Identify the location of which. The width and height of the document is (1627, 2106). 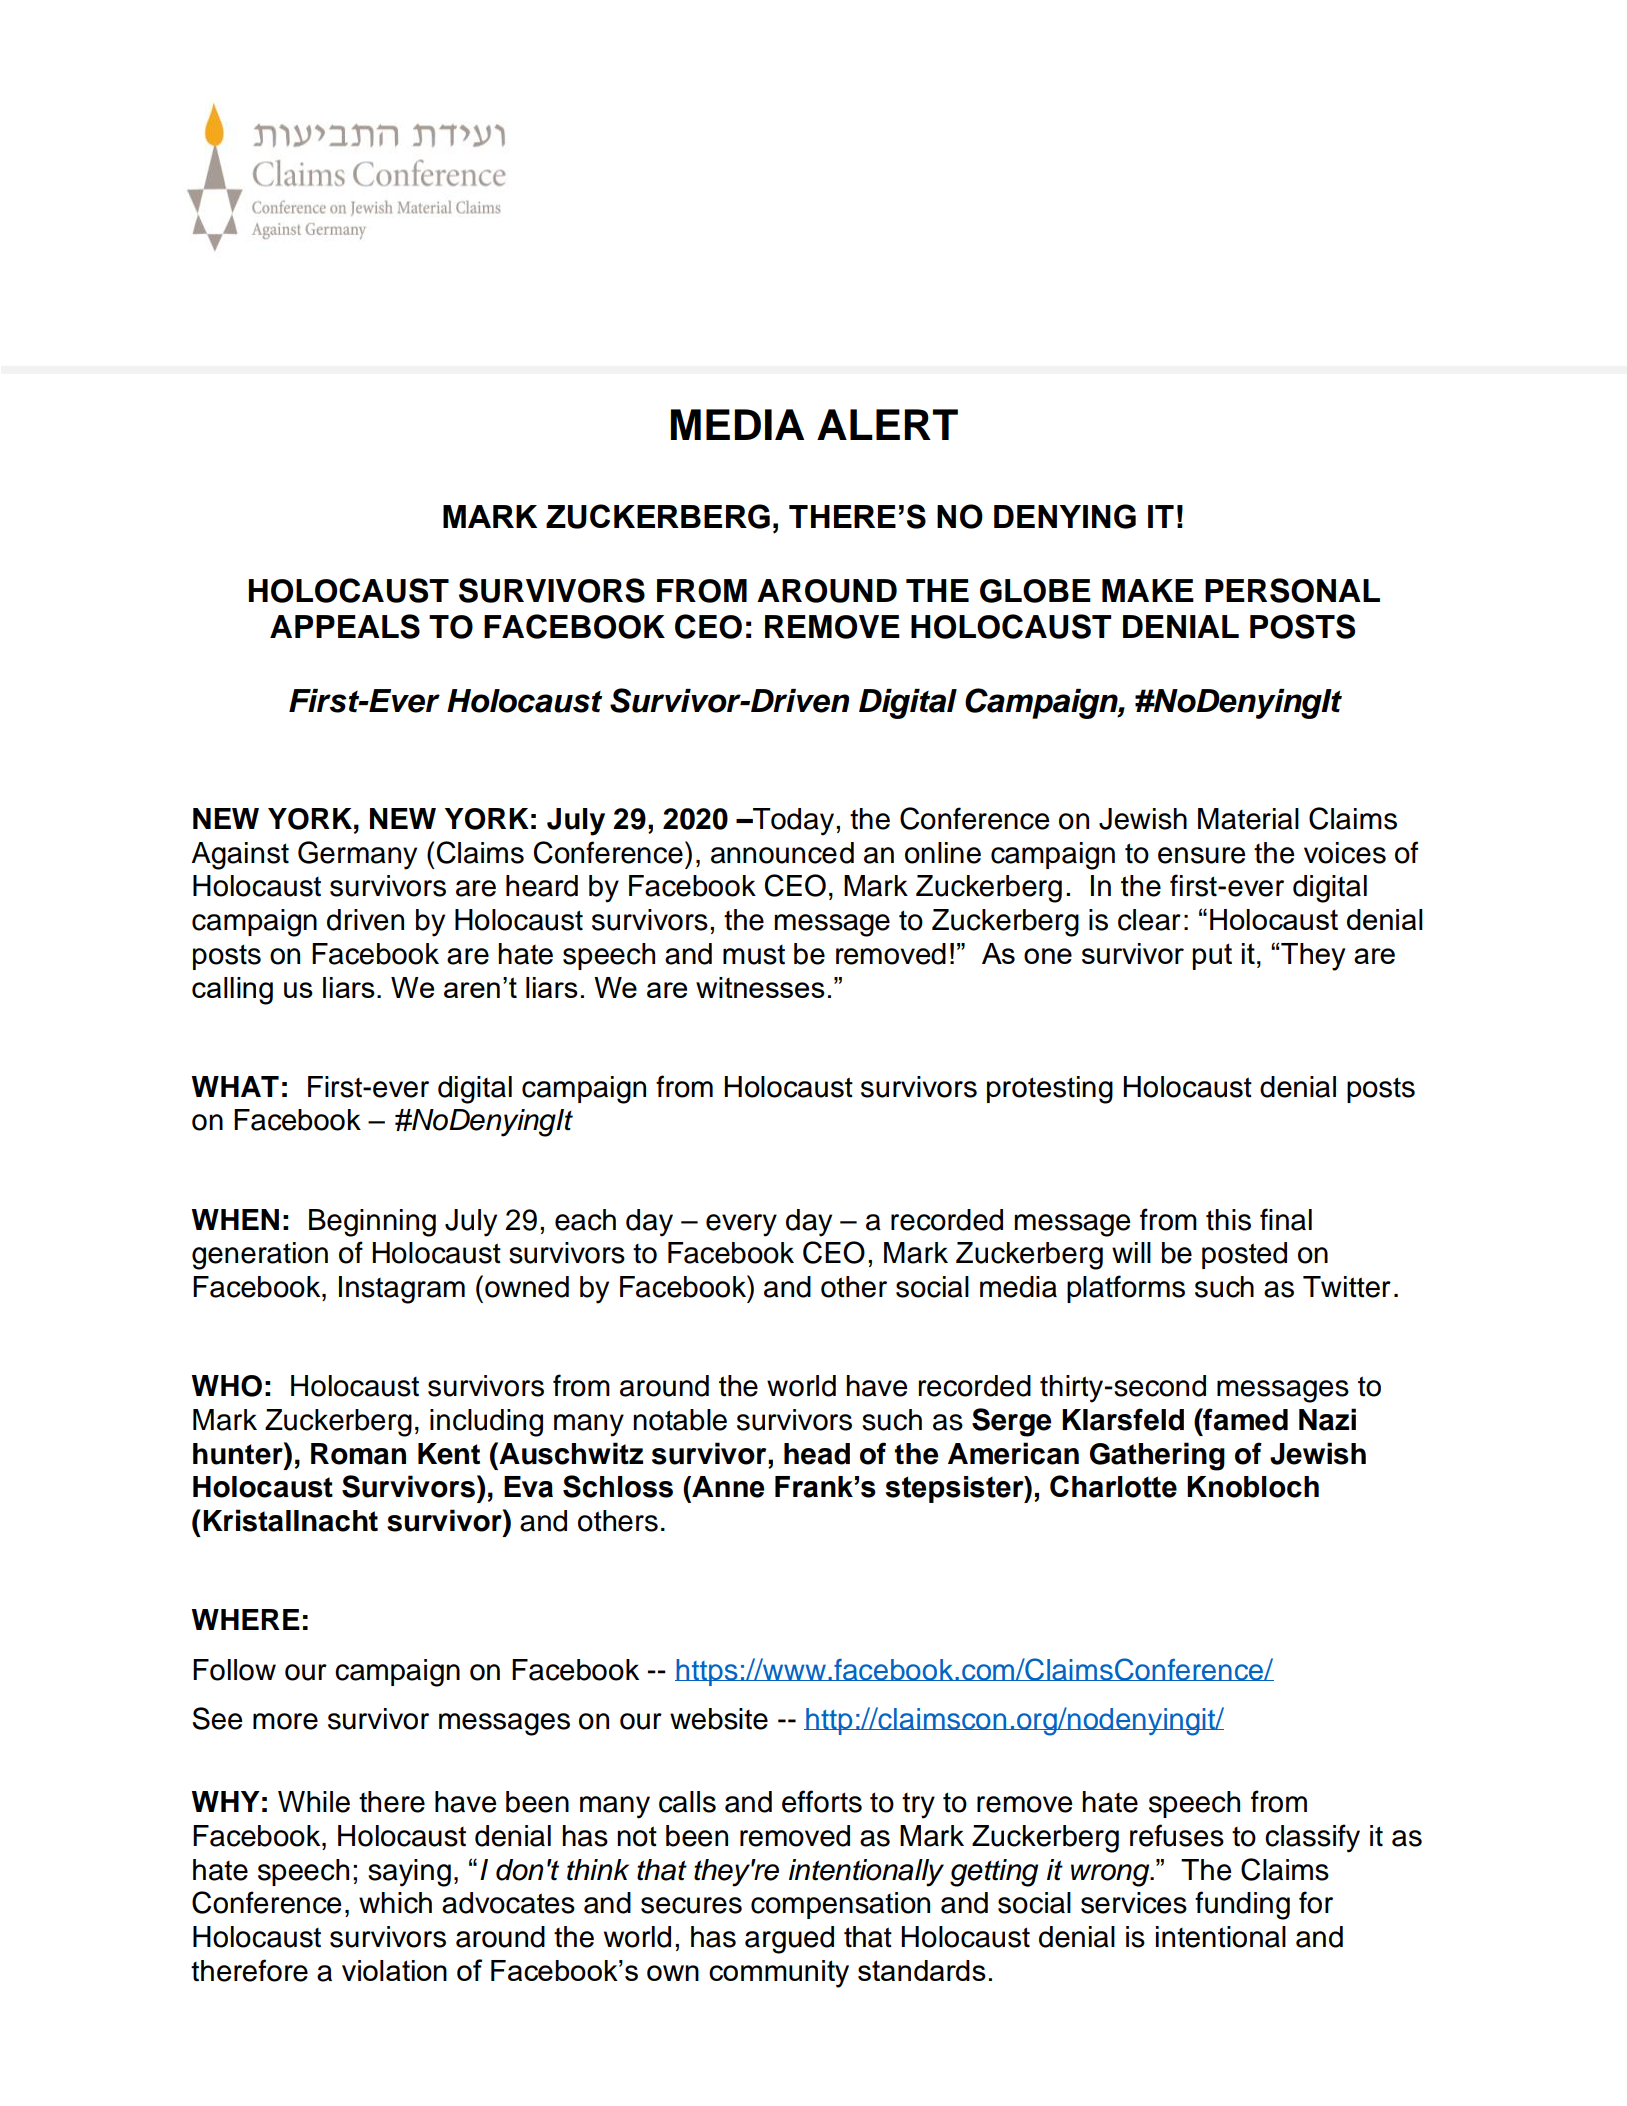
(395, 1903).
